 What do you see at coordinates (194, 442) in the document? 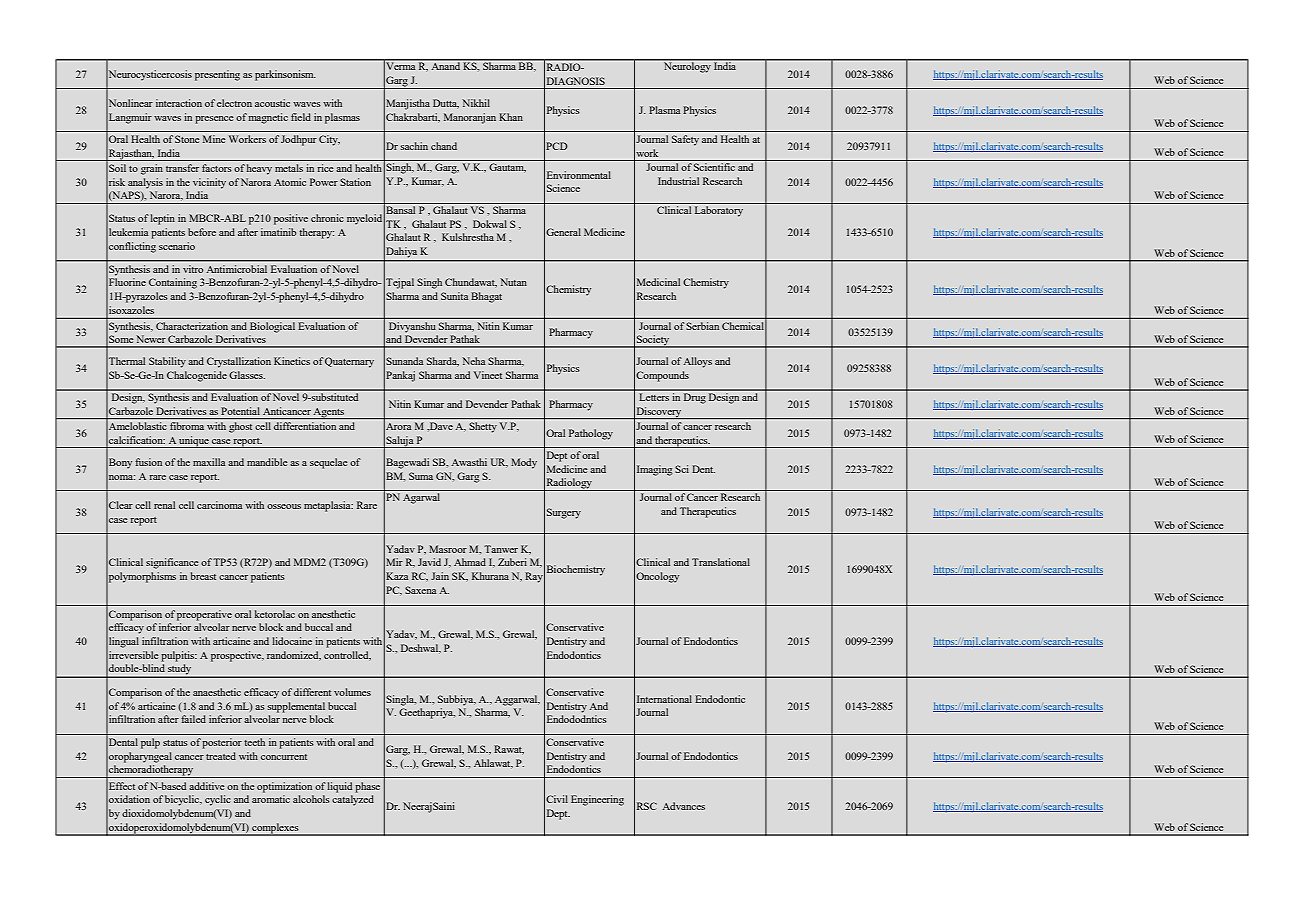
I see `unique` at bounding box center [194, 442].
